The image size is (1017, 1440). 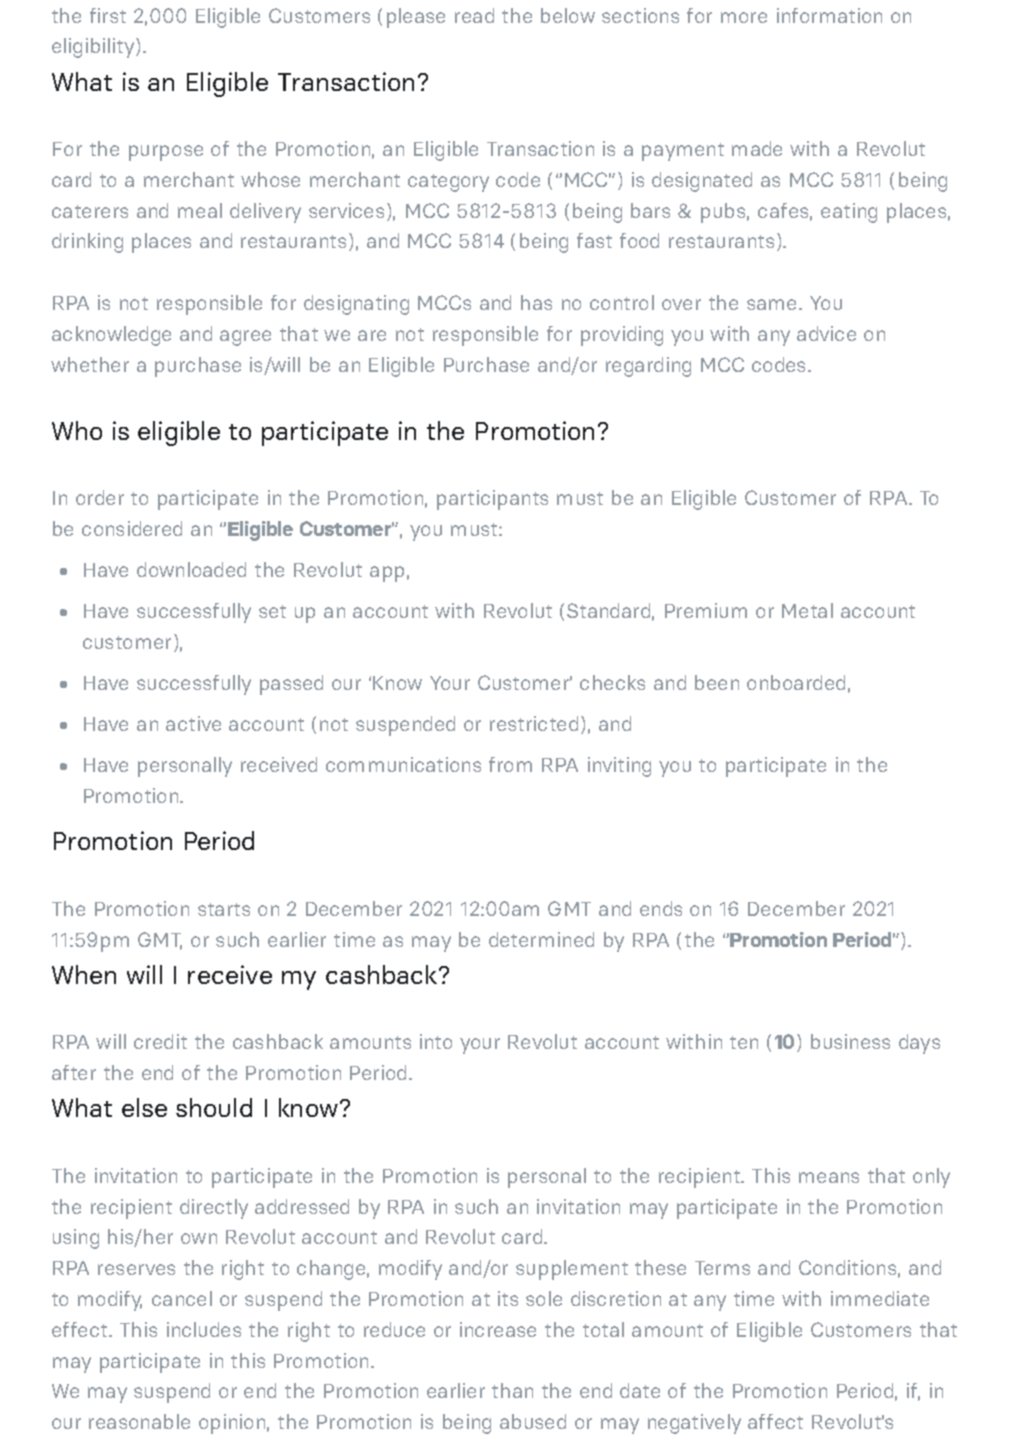 What do you see at coordinates (139, 1421) in the image?
I see `reasonable` at bounding box center [139, 1421].
